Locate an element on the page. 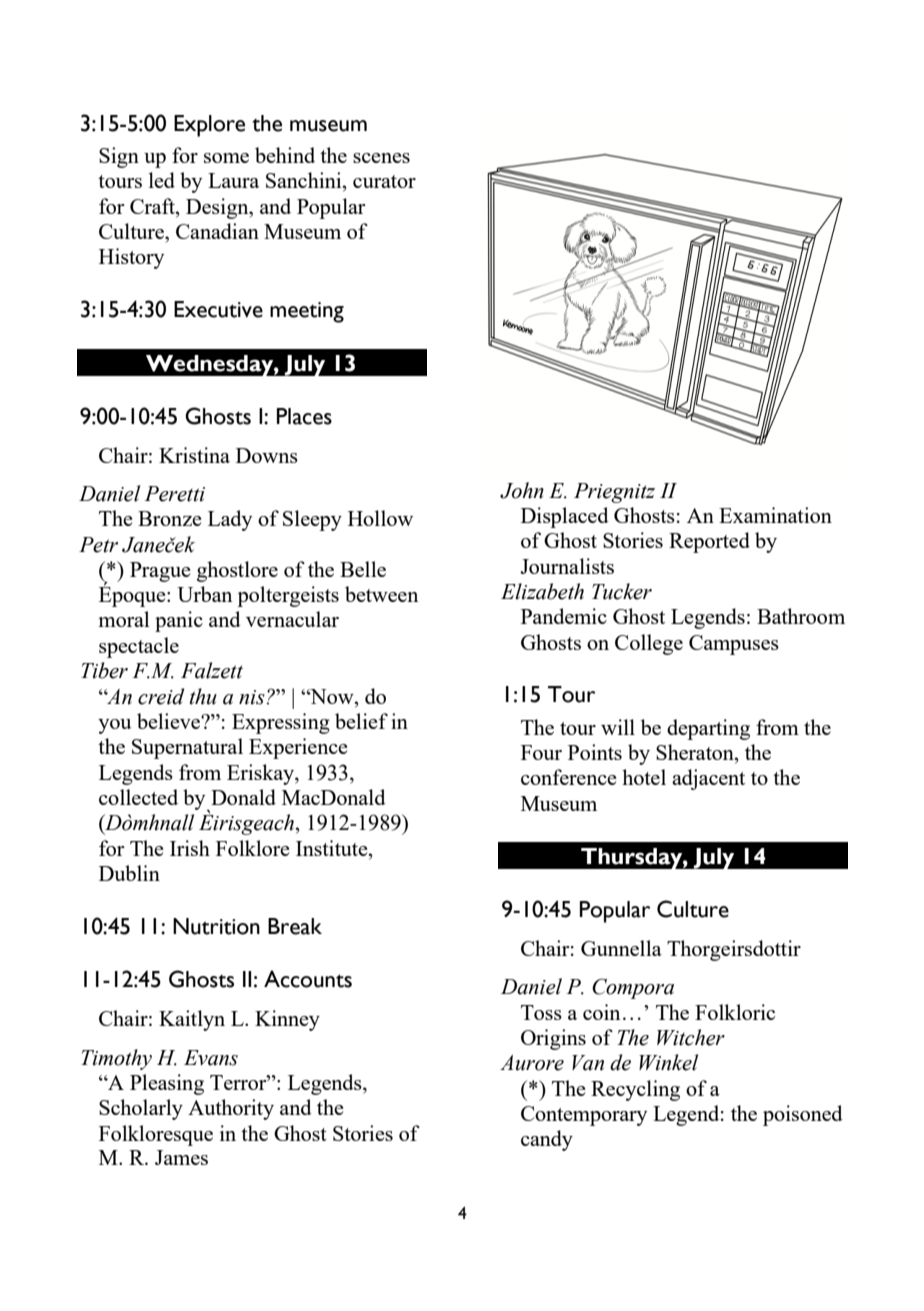  collected is located at coordinates (138, 797).
